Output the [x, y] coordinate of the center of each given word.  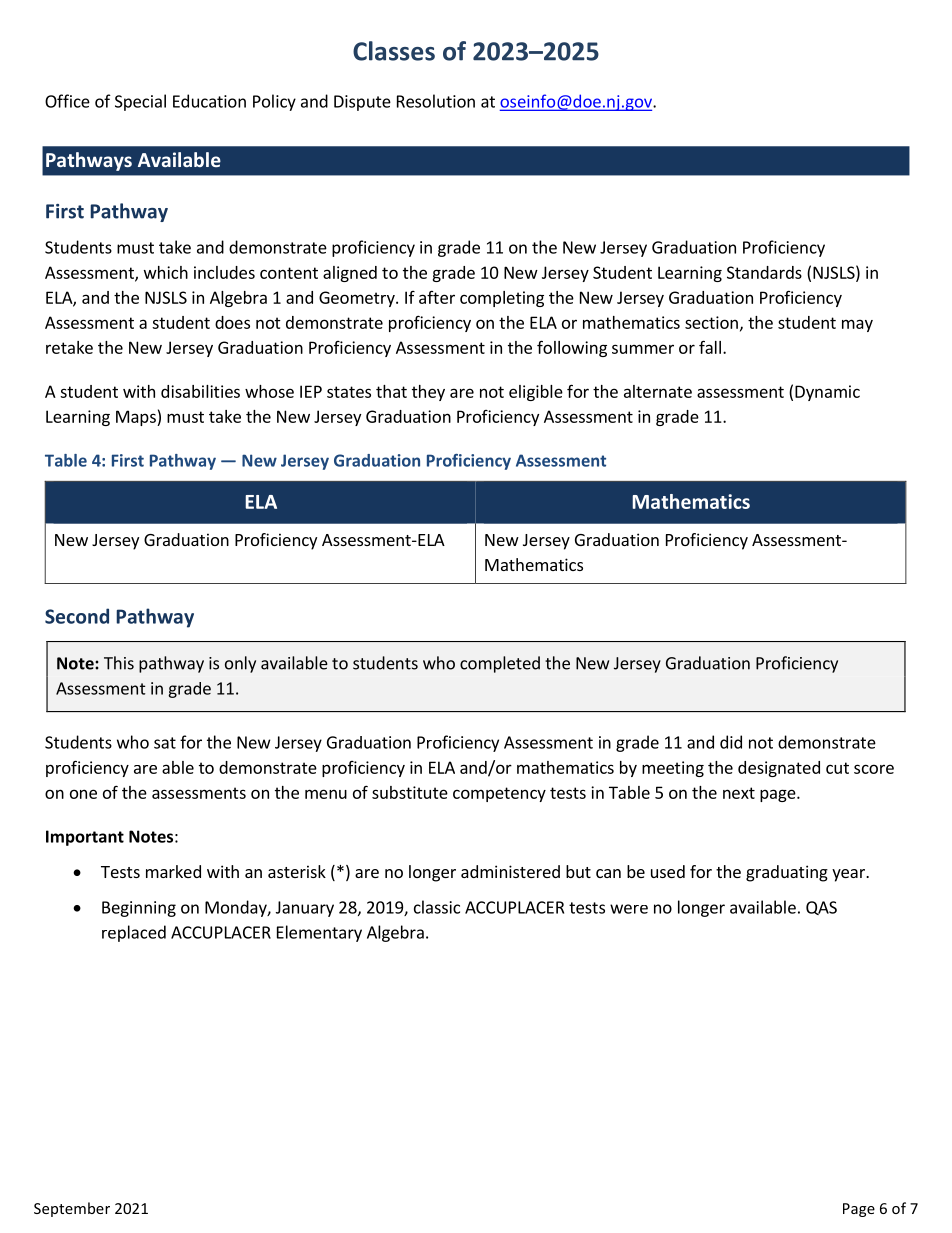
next [739, 793]
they [428, 393]
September [72, 1209]
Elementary [319, 933]
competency [499, 794]
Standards [764, 272]
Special [140, 102]
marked [173, 871]
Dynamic [827, 393]
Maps [137, 418]
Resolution [436, 101]
